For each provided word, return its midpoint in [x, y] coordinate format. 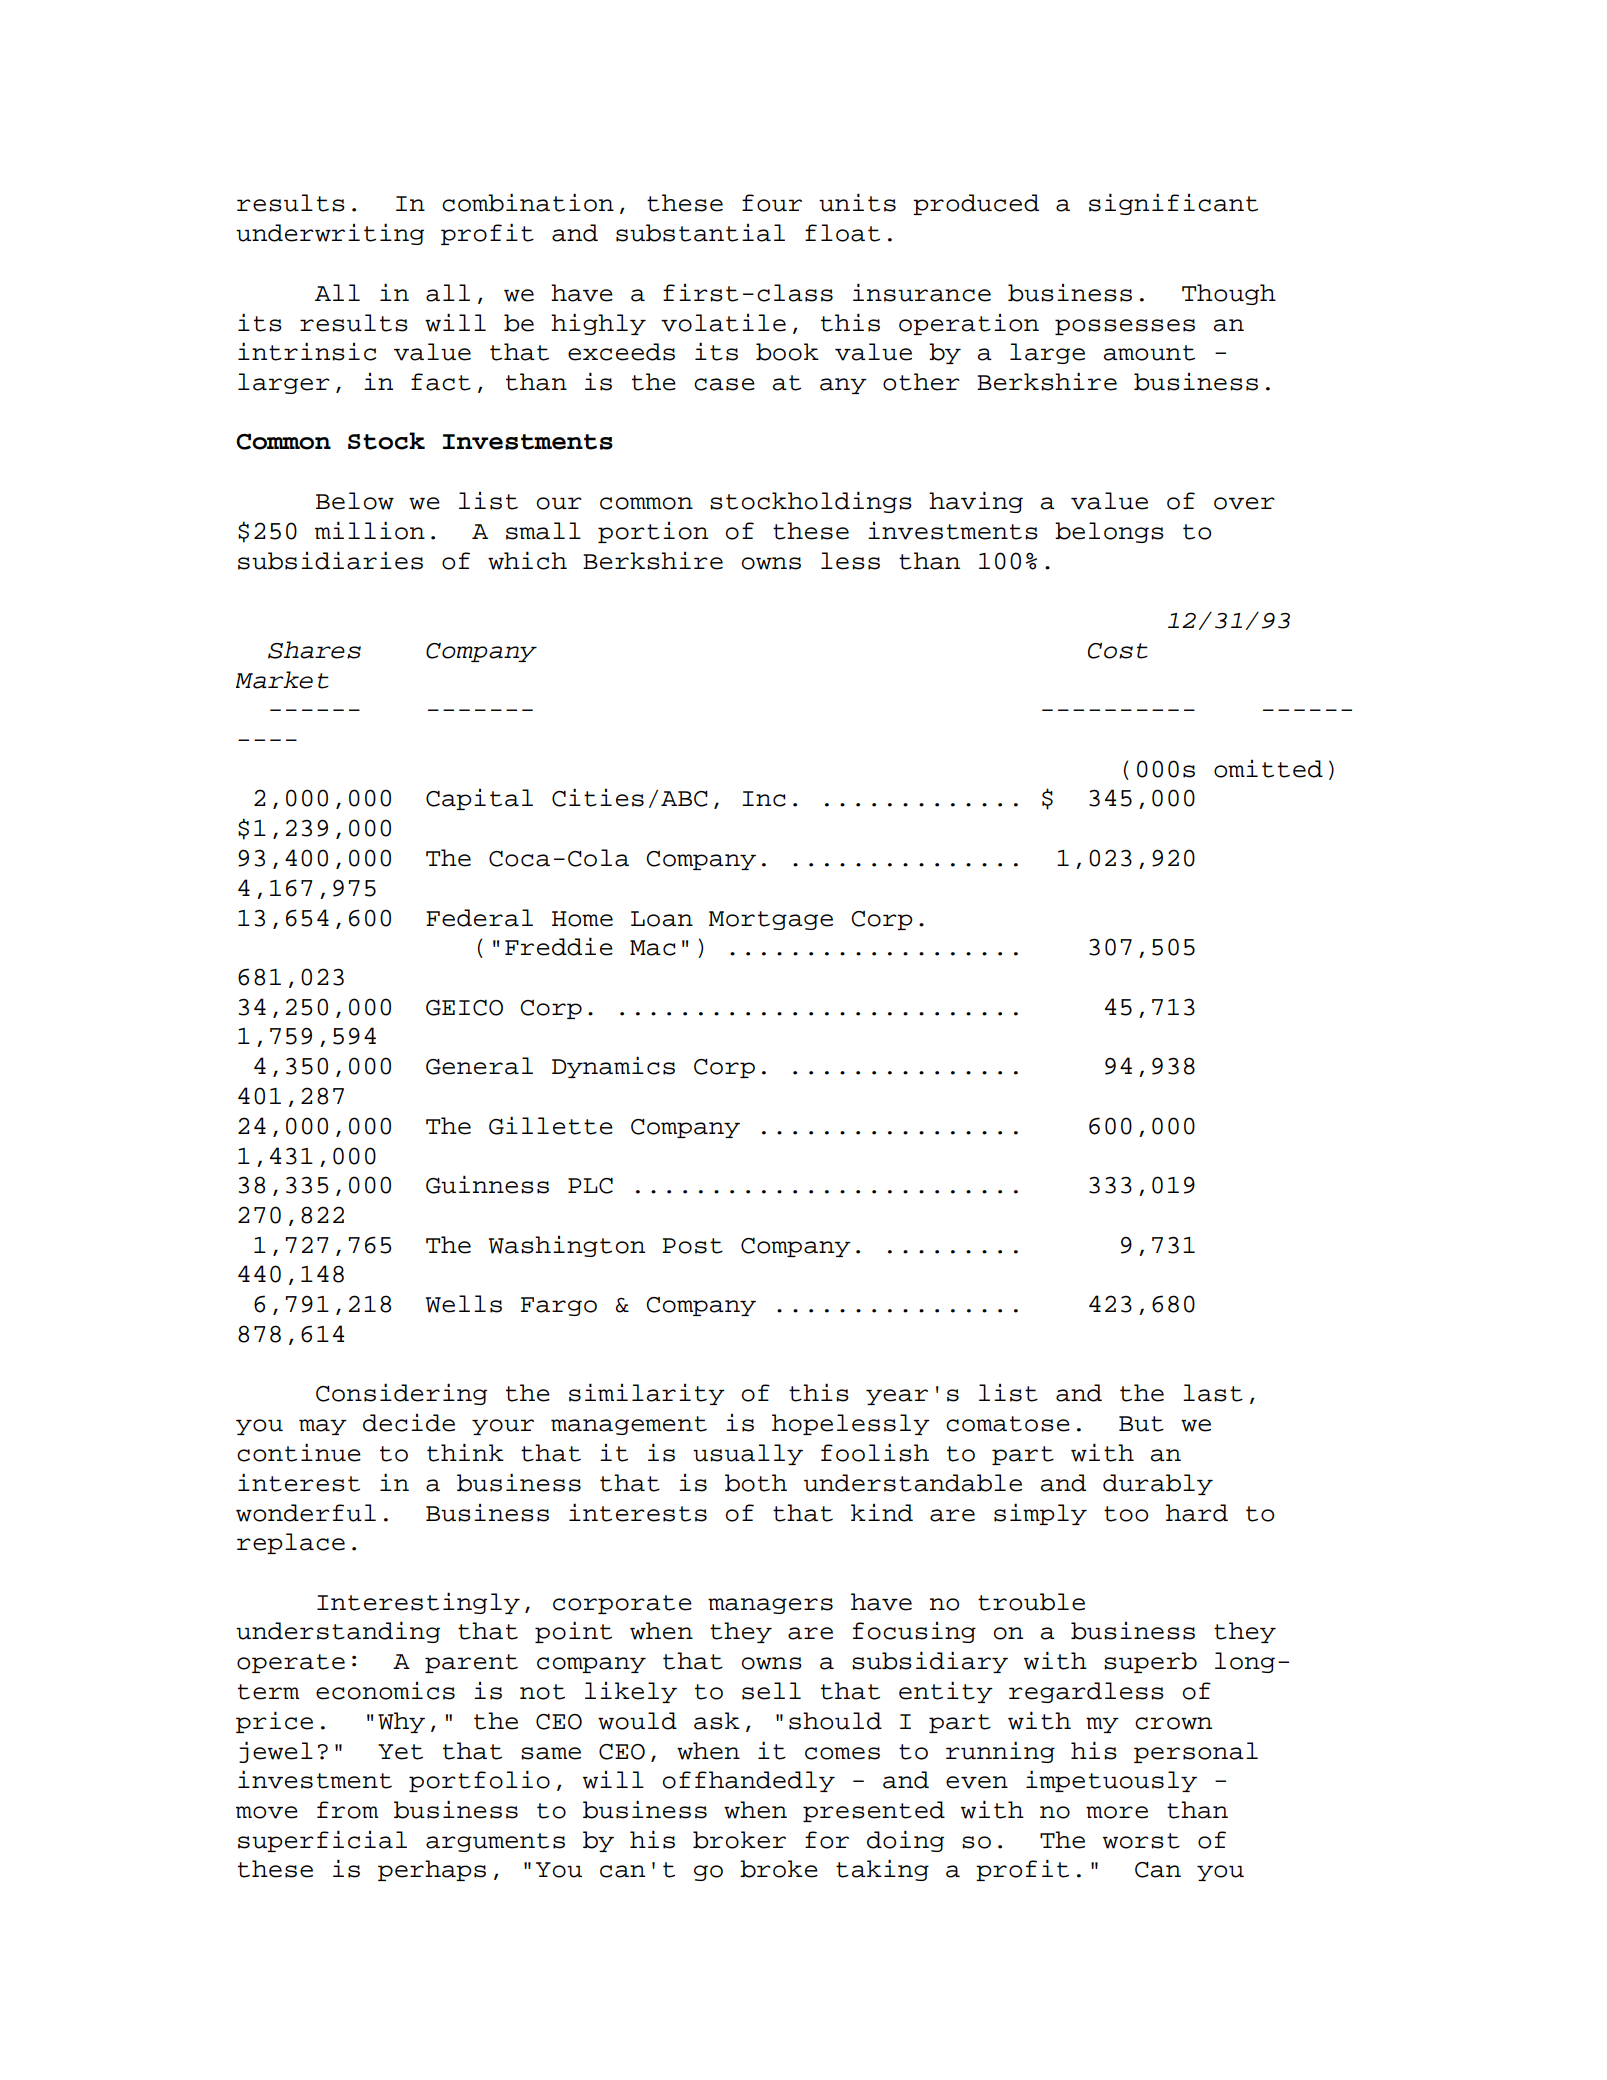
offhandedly [749, 1781]
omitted [1268, 769]
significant [1173, 204]
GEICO [464, 1008]
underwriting [330, 234]
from [347, 1810]
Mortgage [771, 920]
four [772, 203]
